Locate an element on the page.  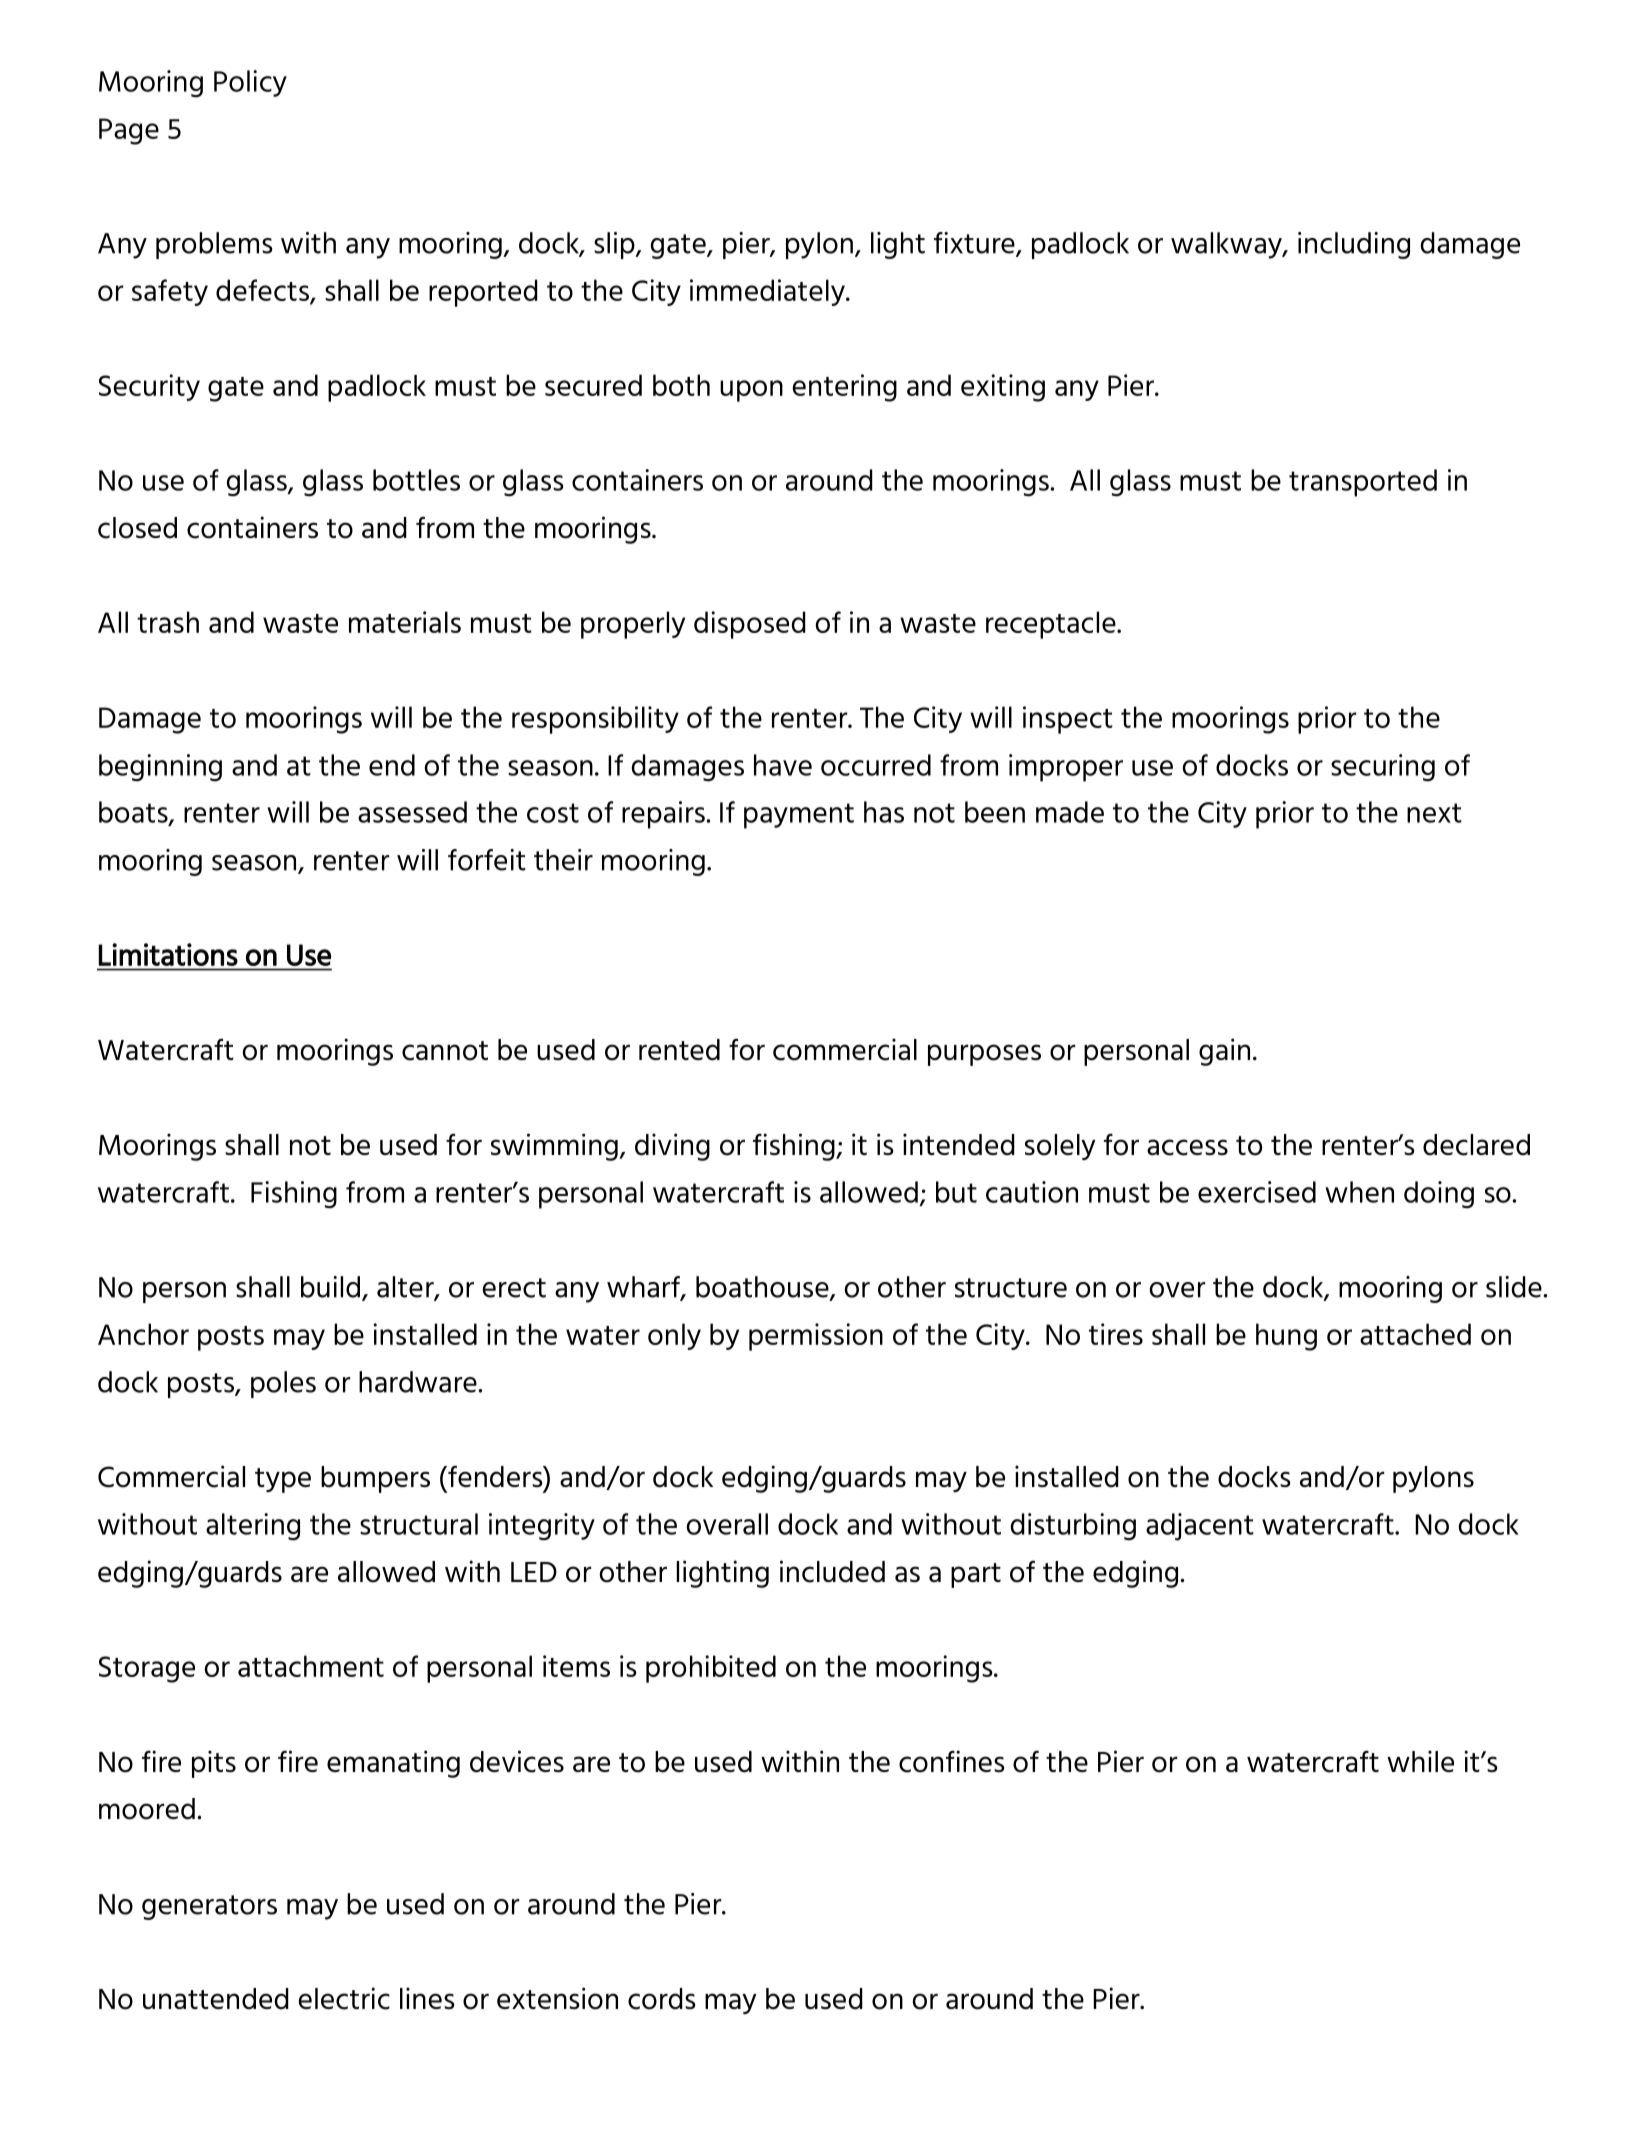
cannot is located at coordinates (445, 1051).
